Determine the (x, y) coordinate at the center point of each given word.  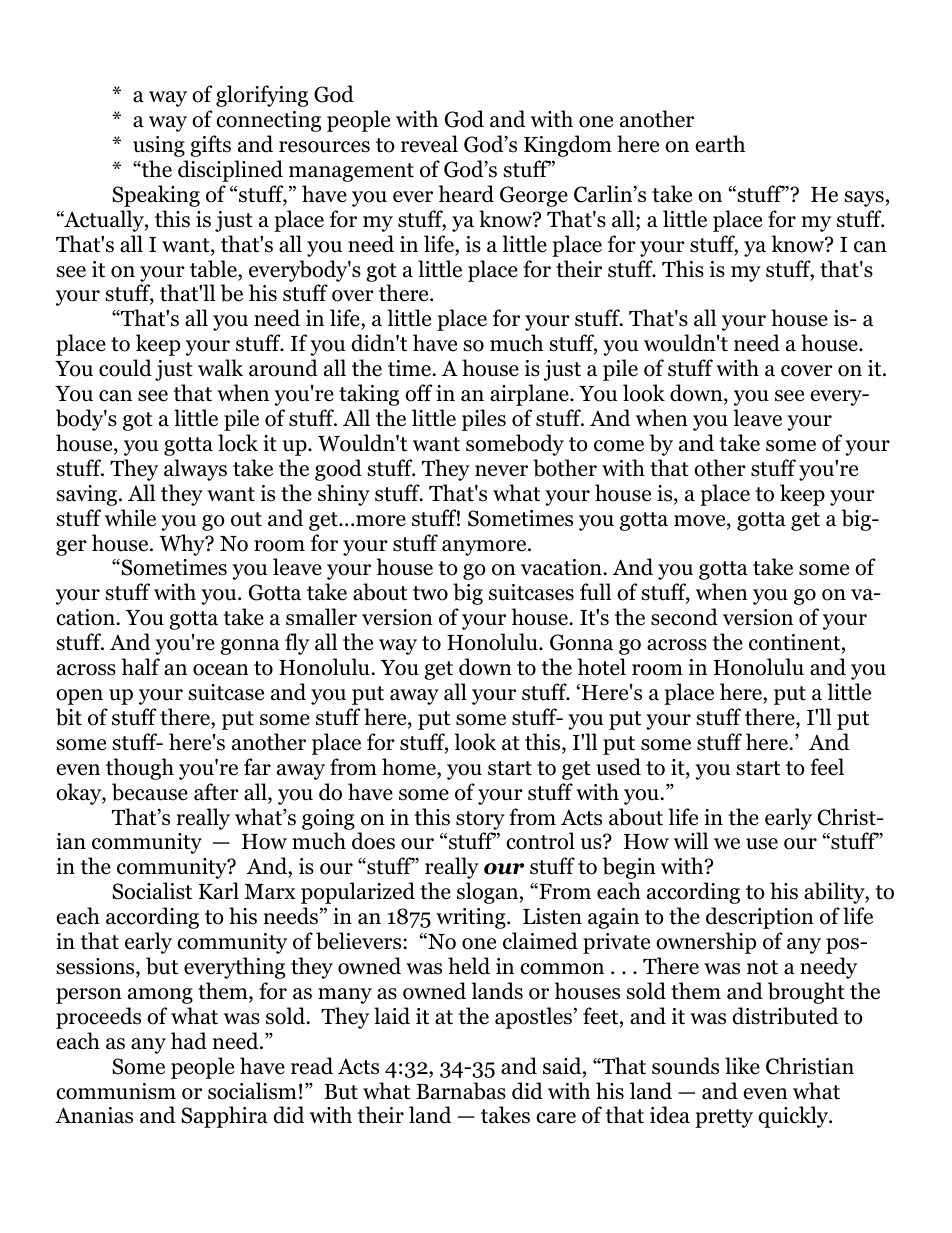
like (742, 1066)
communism (116, 1091)
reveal (429, 144)
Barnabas (461, 1091)
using (159, 146)
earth (720, 144)
